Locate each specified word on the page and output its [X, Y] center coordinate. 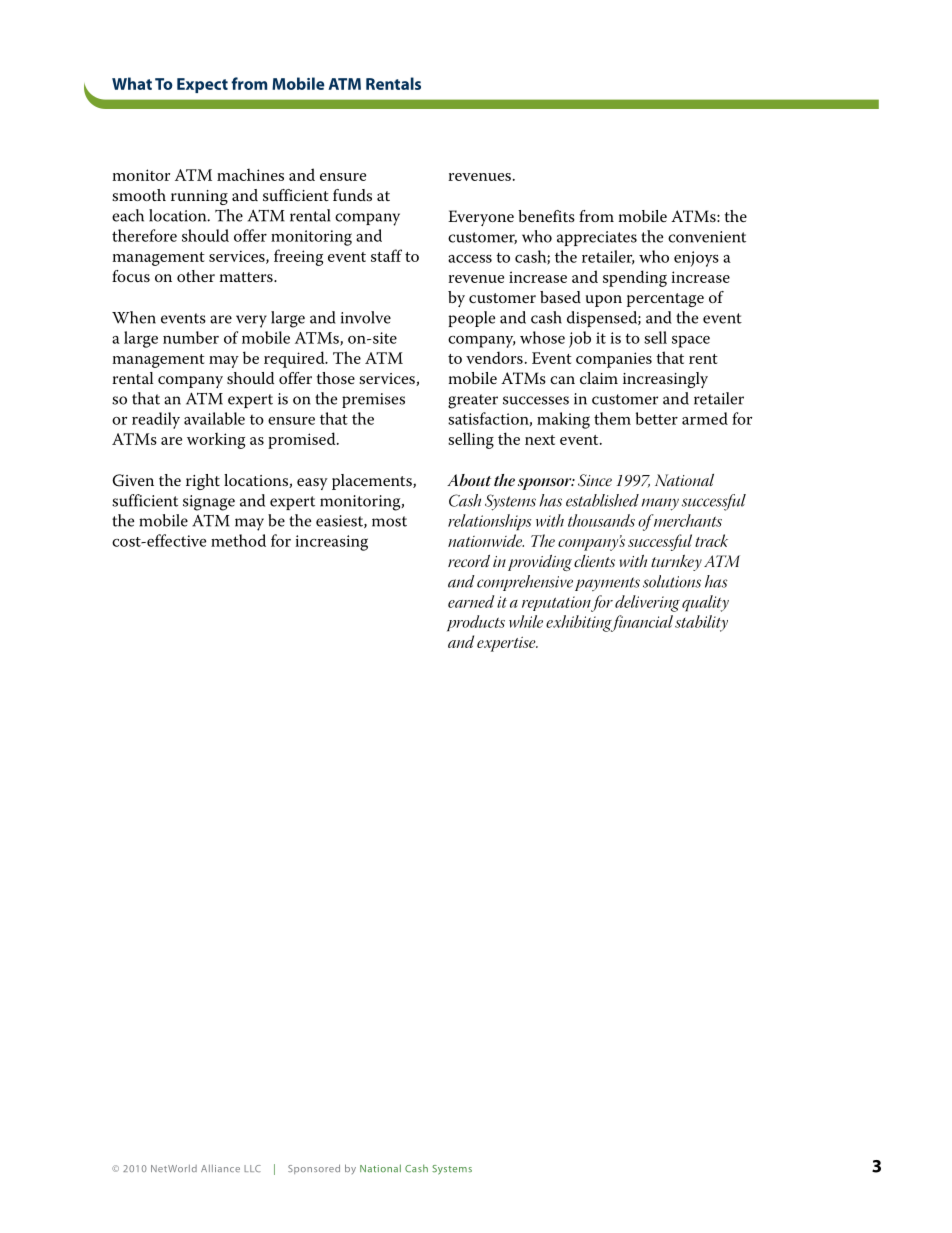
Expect [202, 85]
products [476, 623]
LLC [252, 1168]
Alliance [220, 1168]
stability [701, 623]
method [238, 540]
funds [352, 195]
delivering [647, 603]
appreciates [597, 238]
